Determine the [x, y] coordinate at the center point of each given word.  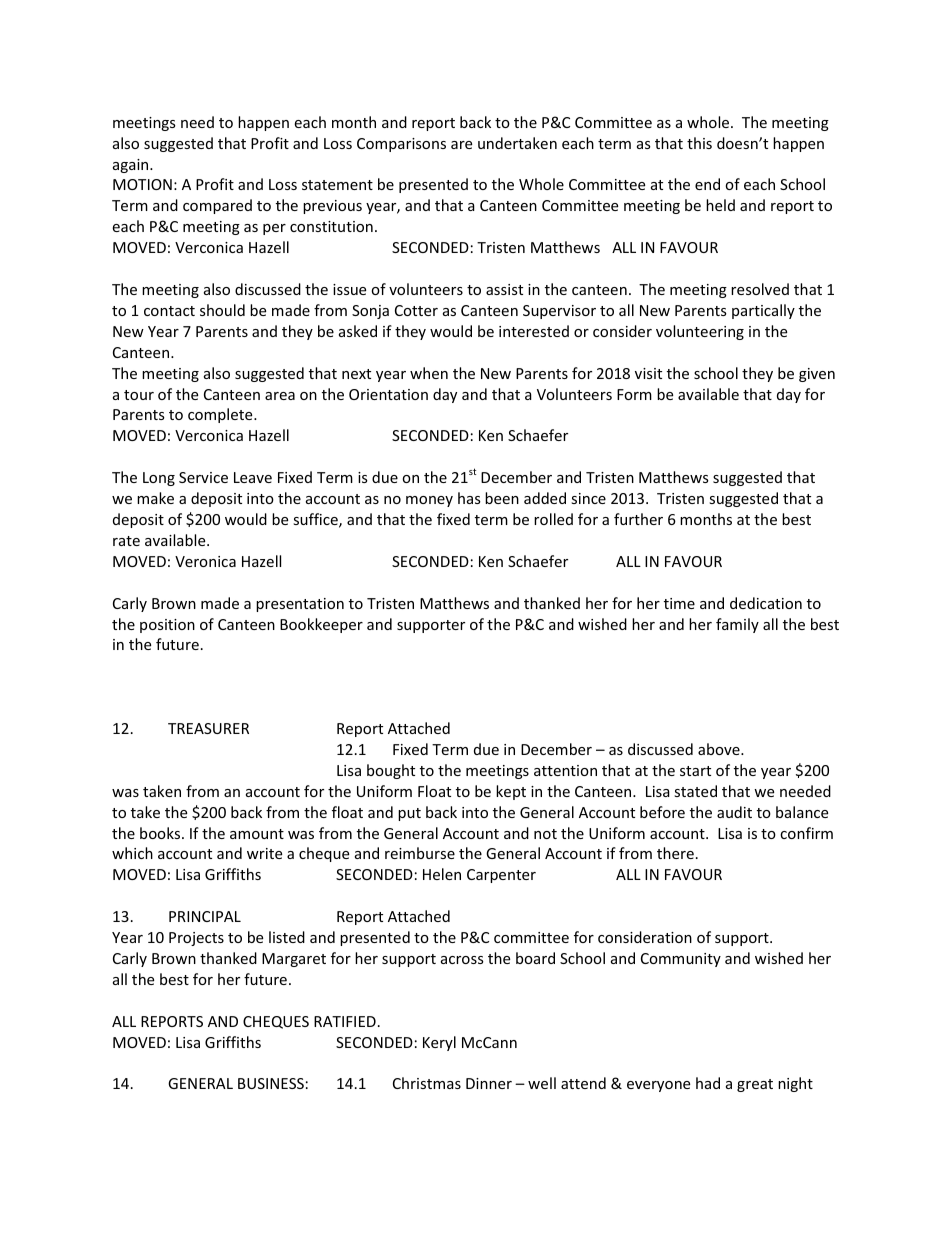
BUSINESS [271, 1083]
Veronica [205, 561]
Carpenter [501, 876]
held [720, 205]
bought [391, 771]
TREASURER [208, 728]
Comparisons [401, 145]
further [638, 519]
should [222, 310]
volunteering [700, 332]
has [469, 498]
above [720, 749]
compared [217, 206]
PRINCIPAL [205, 916]
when [429, 373]
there [675, 853]
